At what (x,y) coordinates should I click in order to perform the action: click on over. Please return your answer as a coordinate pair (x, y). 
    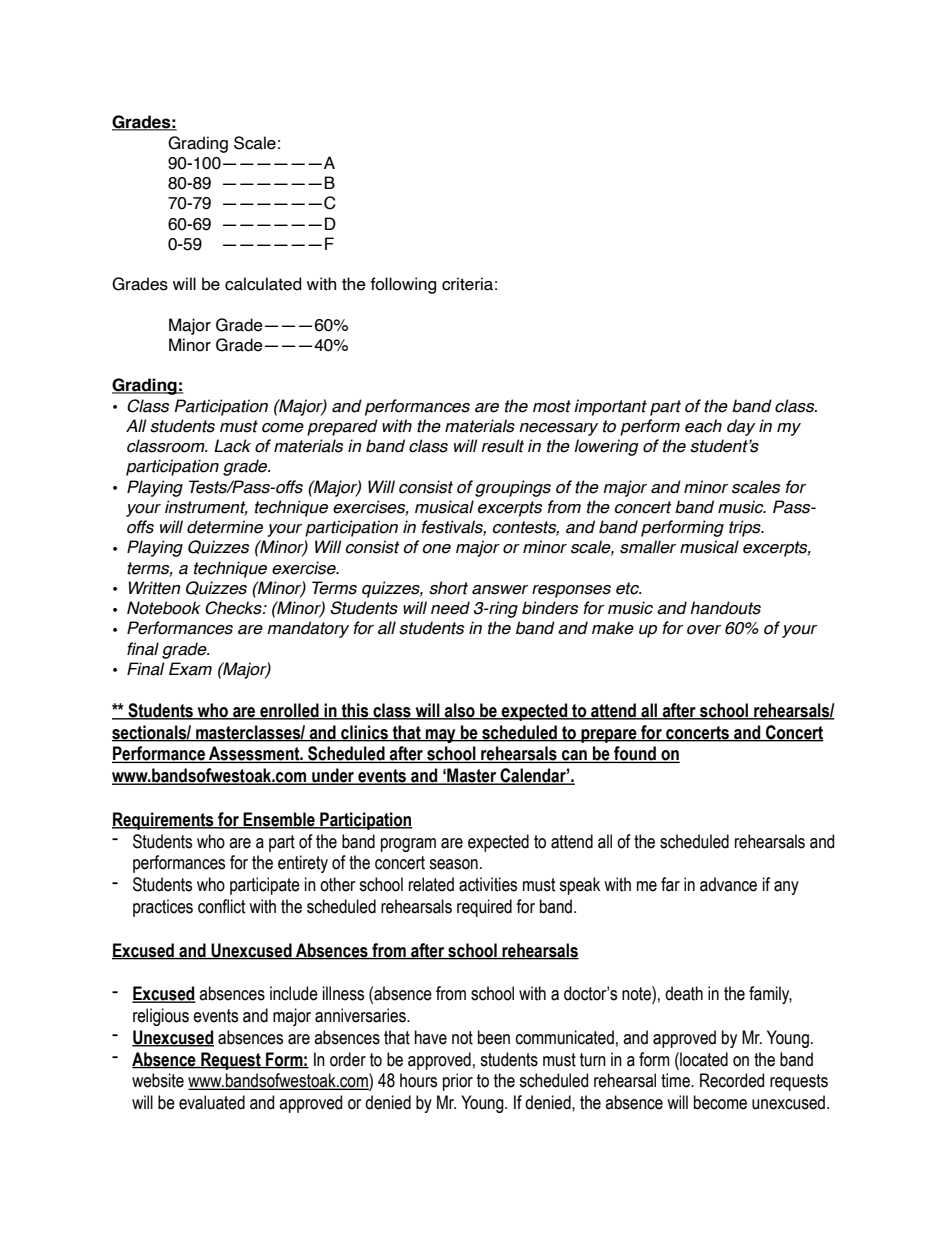
    Looking at the image, I should click on (704, 630).
